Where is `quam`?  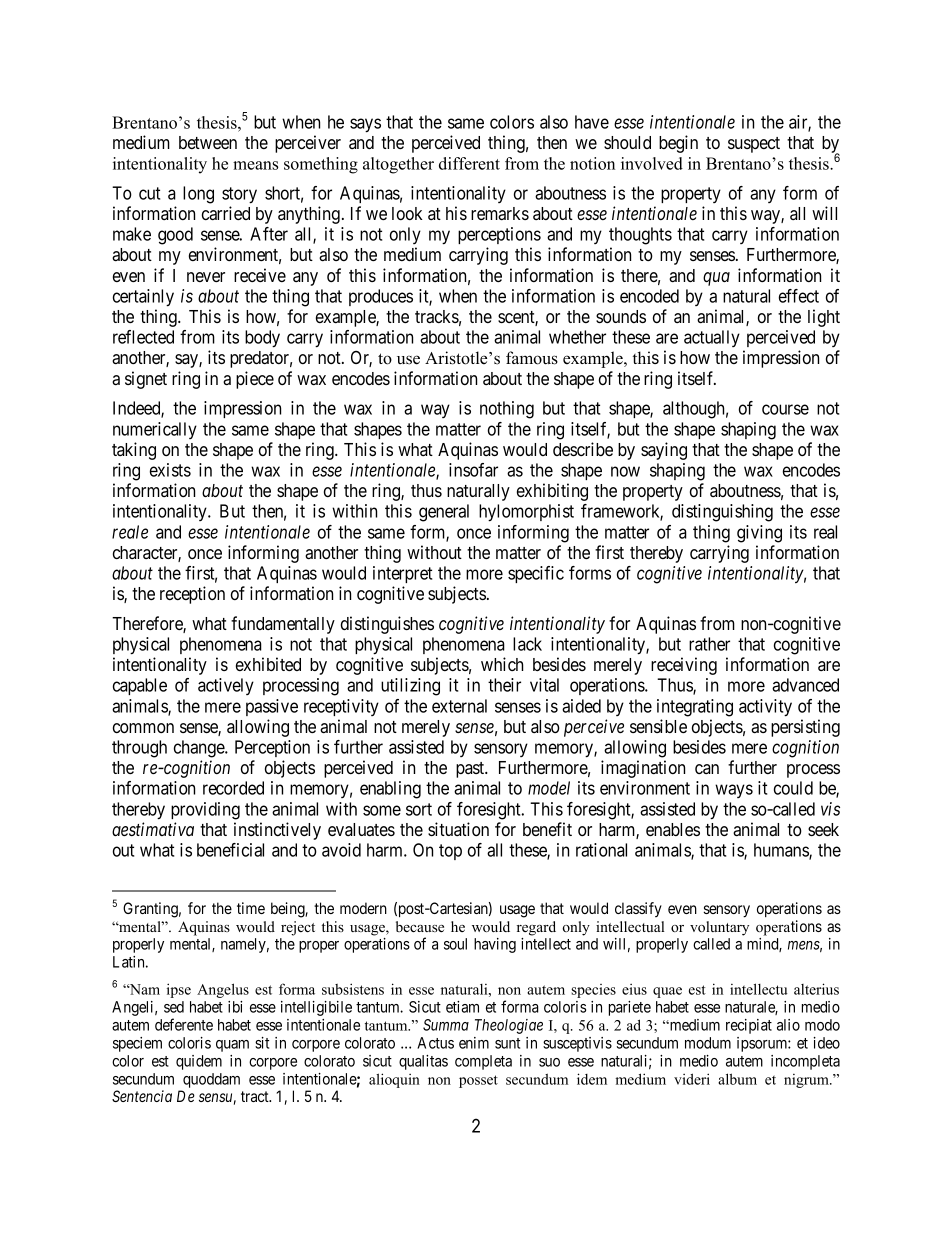 quam is located at coordinates (232, 1046).
